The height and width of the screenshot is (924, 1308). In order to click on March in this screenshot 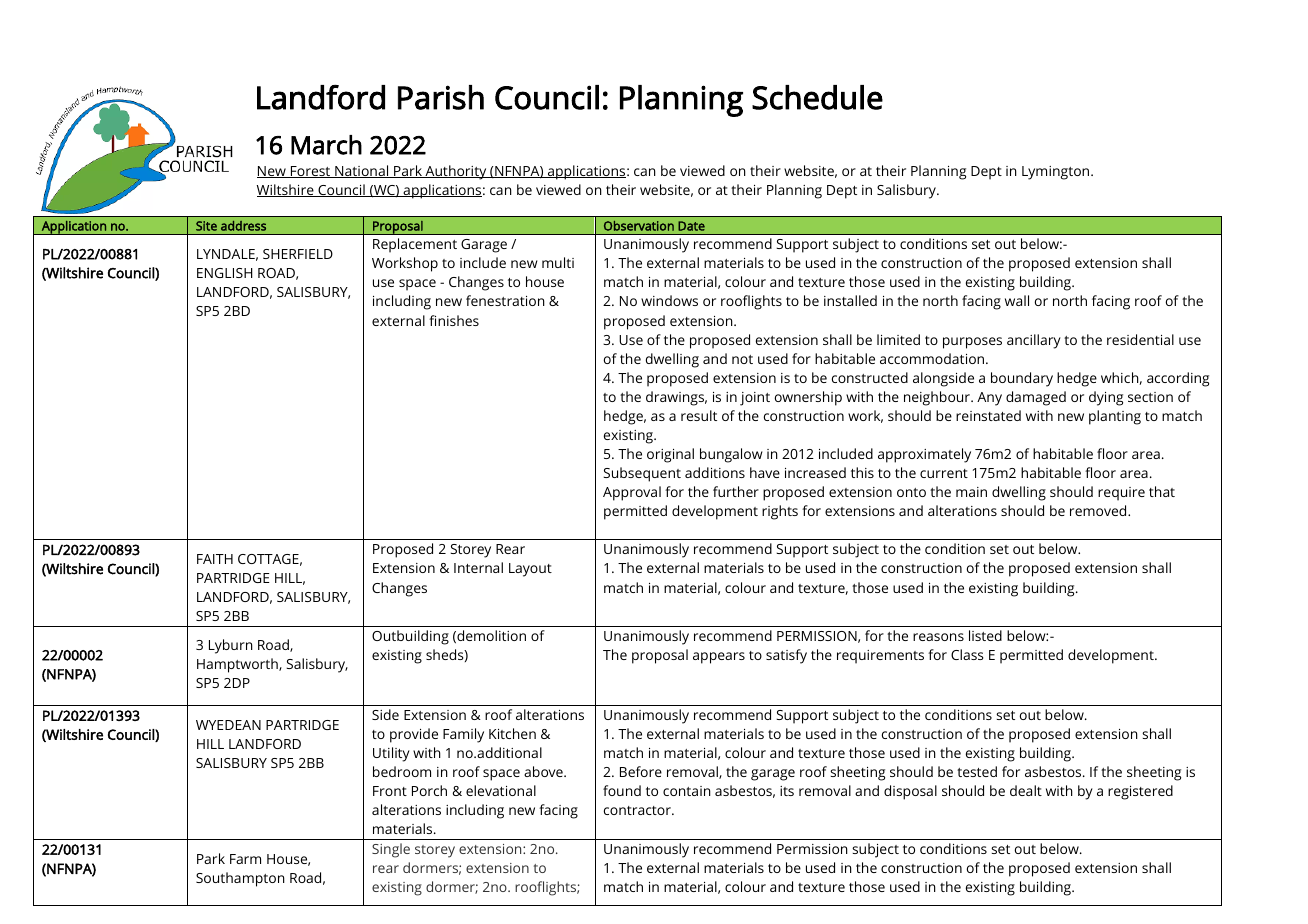, I will do `click(326, 145)`.
